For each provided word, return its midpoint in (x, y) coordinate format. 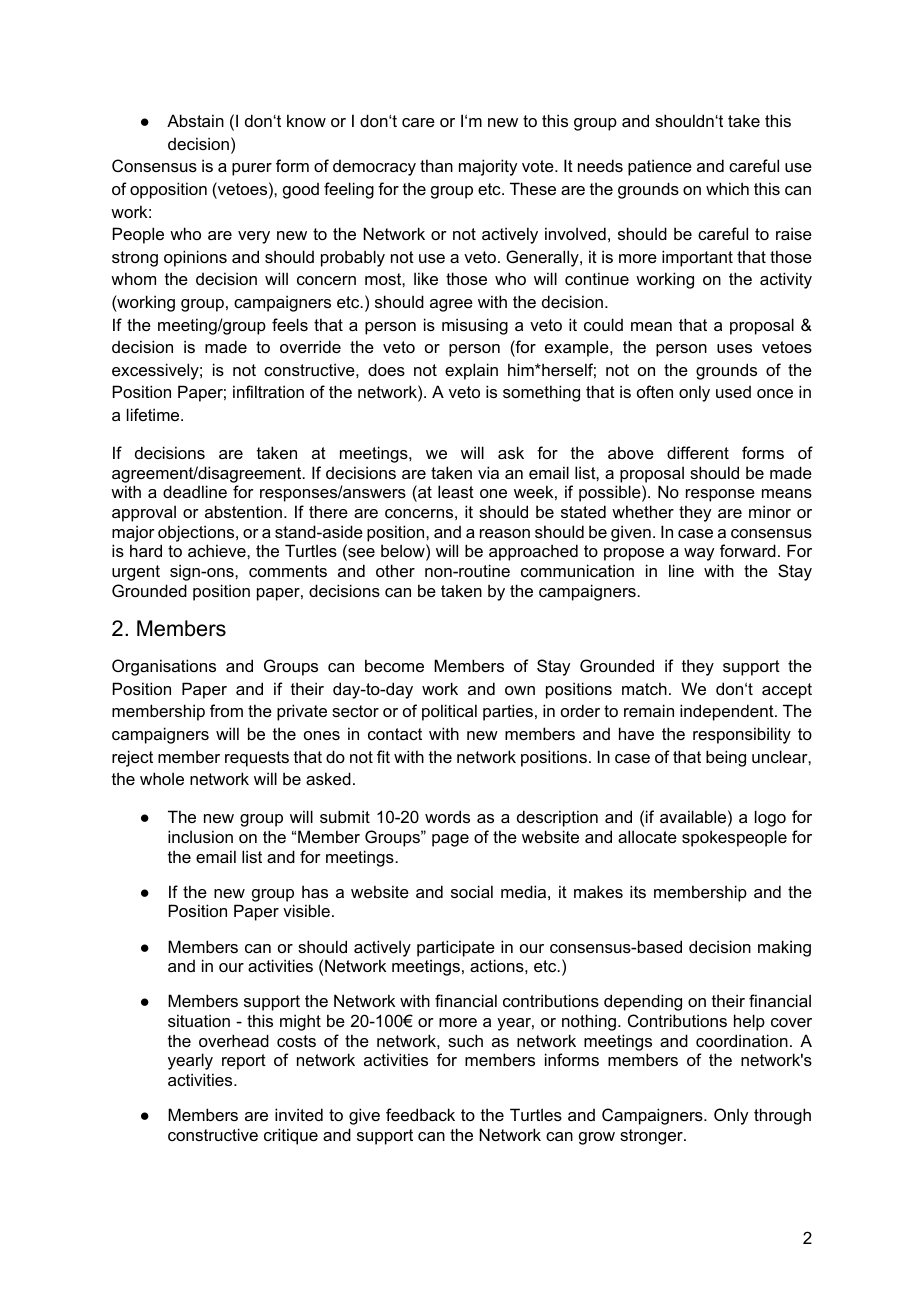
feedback (420, 1114)
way (699, 554)
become (394, 665)
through (782, 1116)
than (436, 165)
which (727, 188)
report (244, 1062)
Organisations (164, 667)
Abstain (195, 120)
